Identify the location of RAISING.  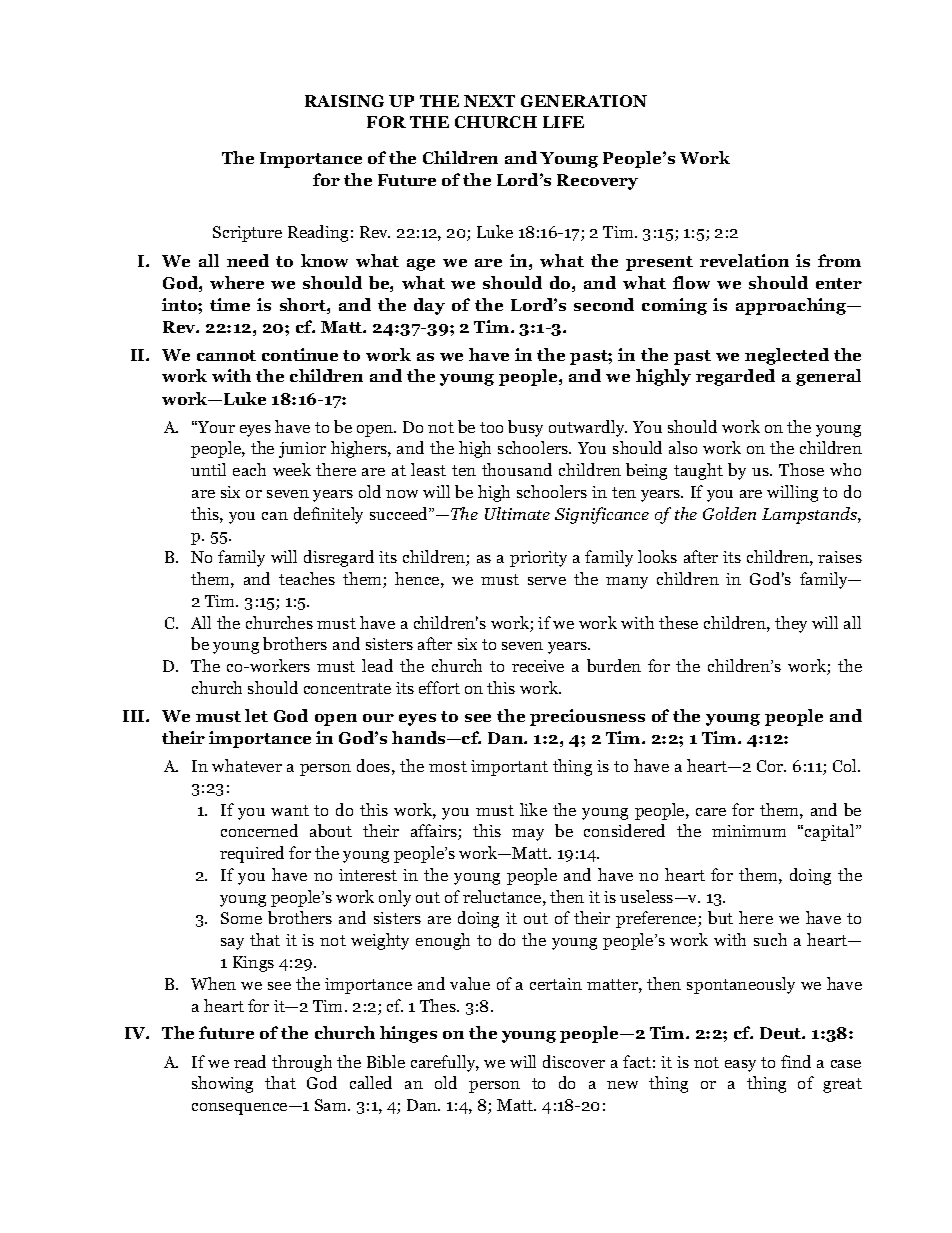
(344, 101).
